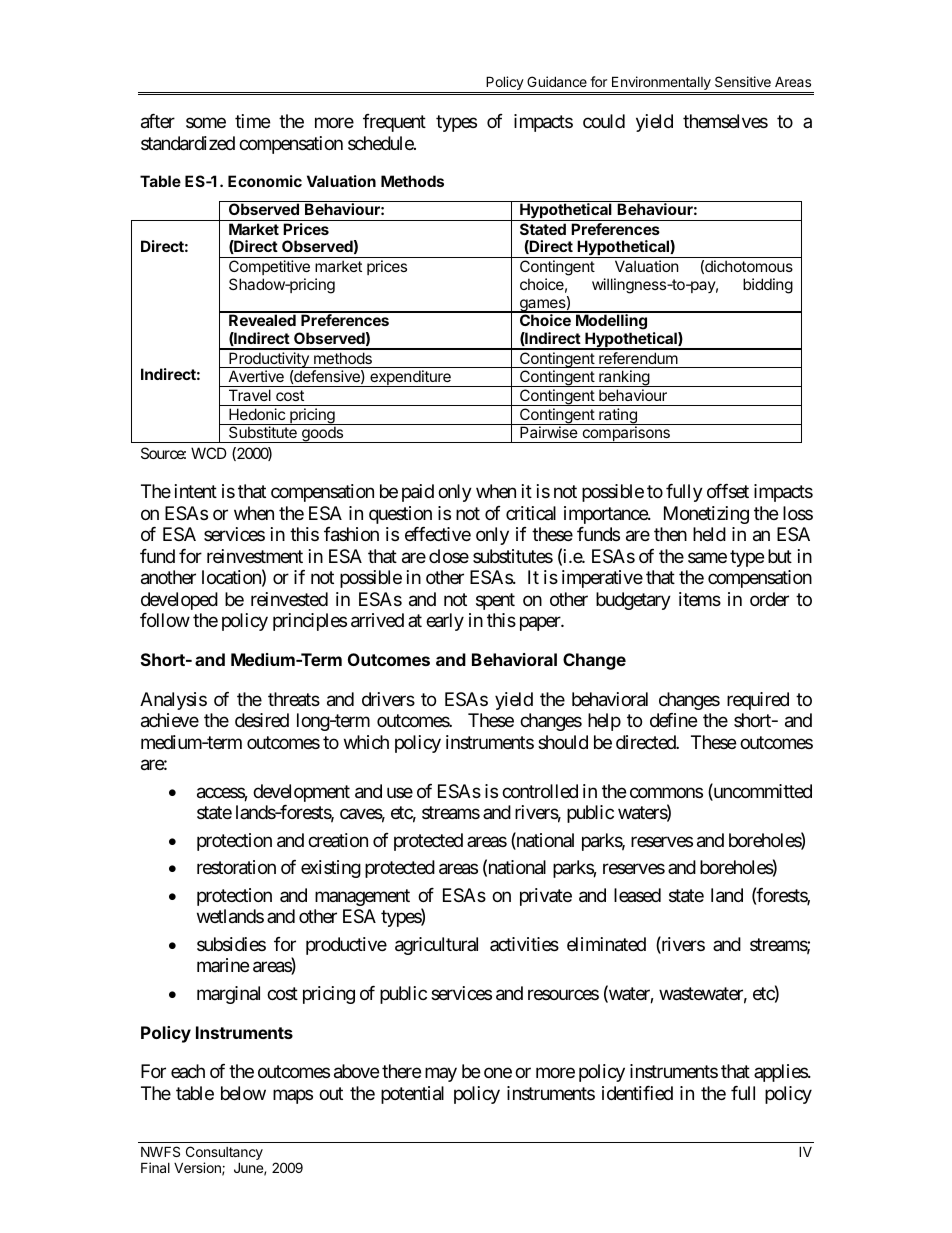 This image has height=1233, width=952. Describe the element at coordinates (394, 123) in the image. I see `frequent` at that location.
